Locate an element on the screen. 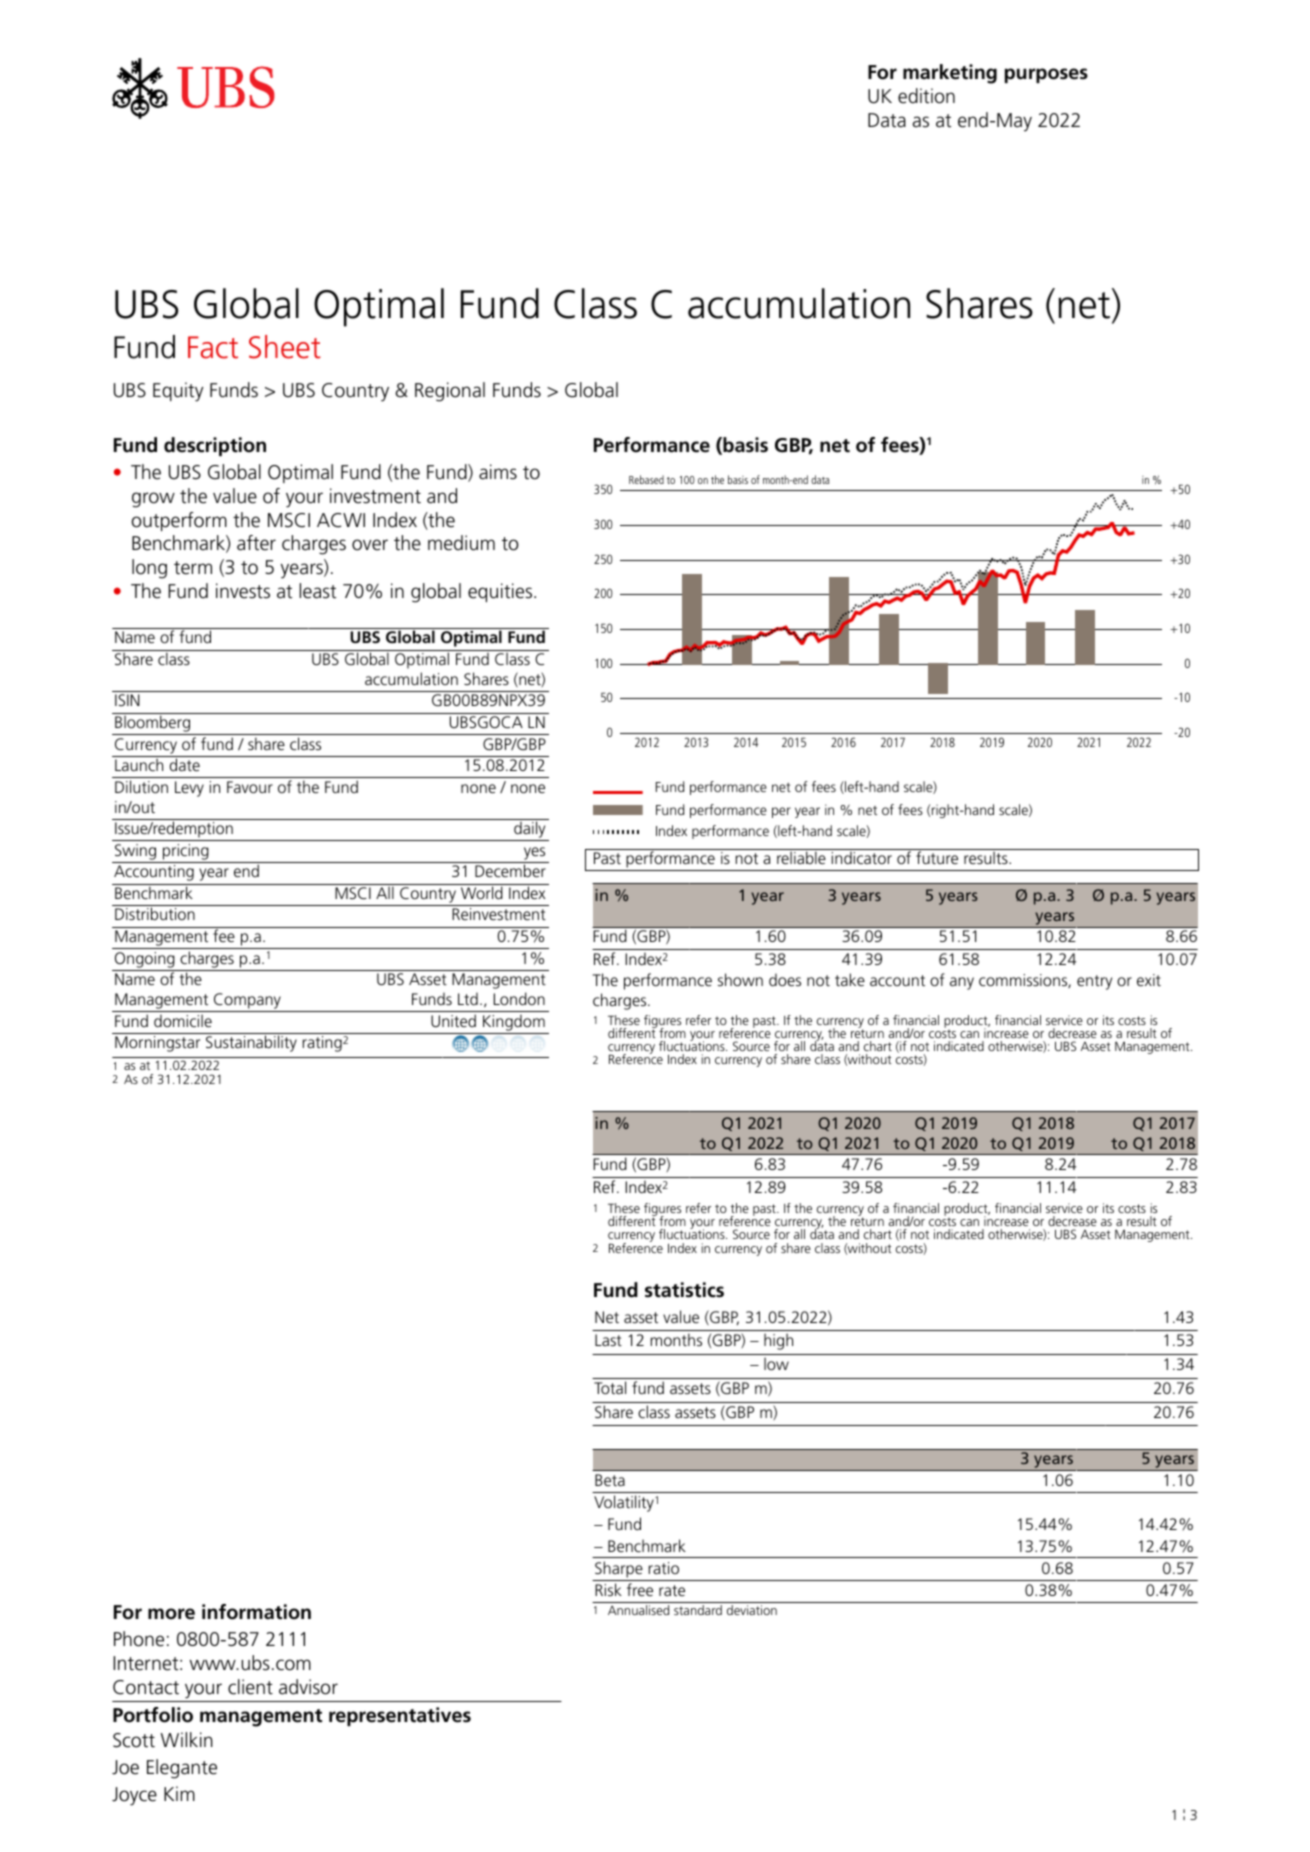 The height and width of the screenshot is (1852, 1310). Company is located at coordinates (247, 1002).
